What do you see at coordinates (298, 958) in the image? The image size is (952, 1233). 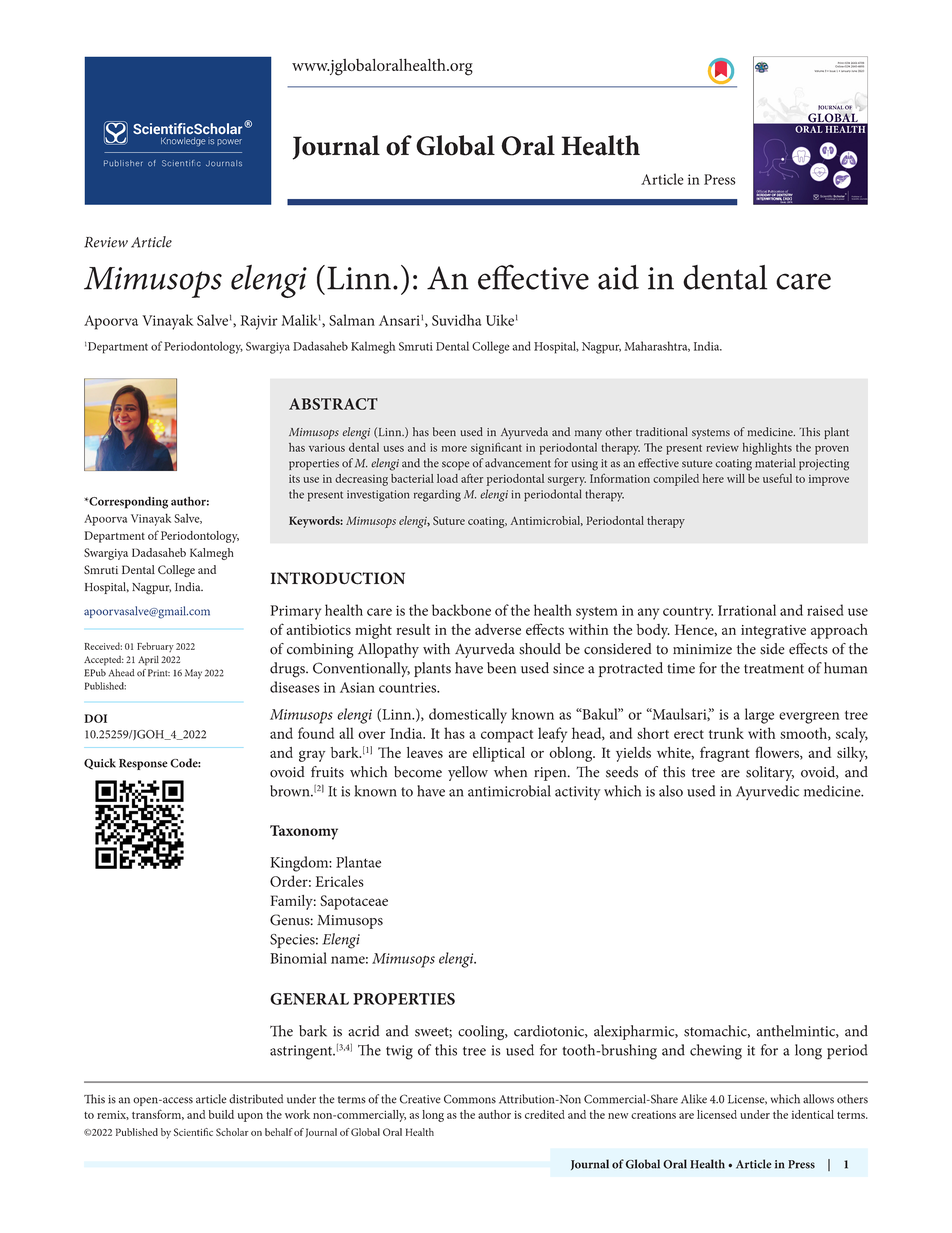 I see `Binomial` at bounding box center [298, 958].
